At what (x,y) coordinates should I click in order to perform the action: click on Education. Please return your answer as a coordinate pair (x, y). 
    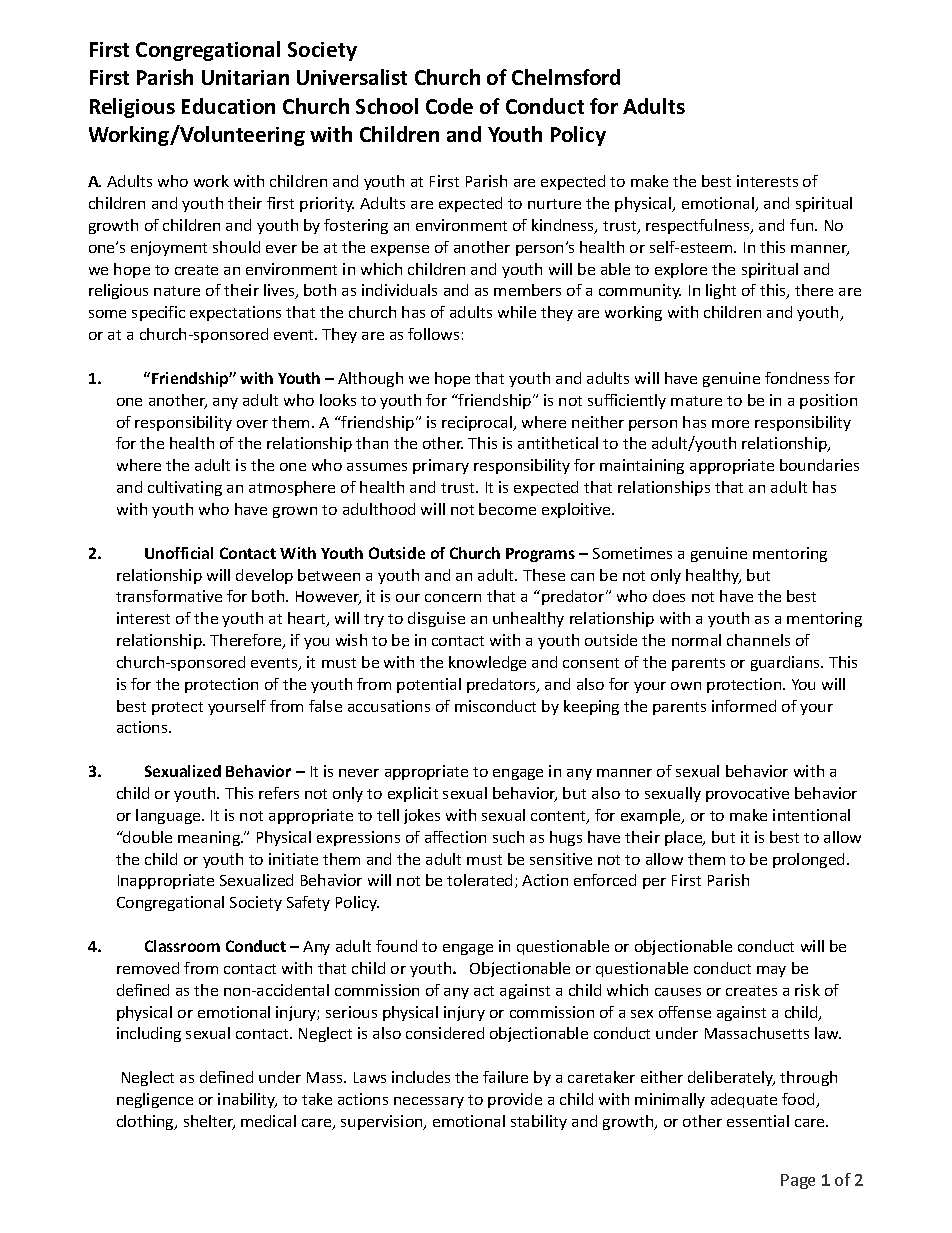
    Looking at the image, I should click on (228, 106).
